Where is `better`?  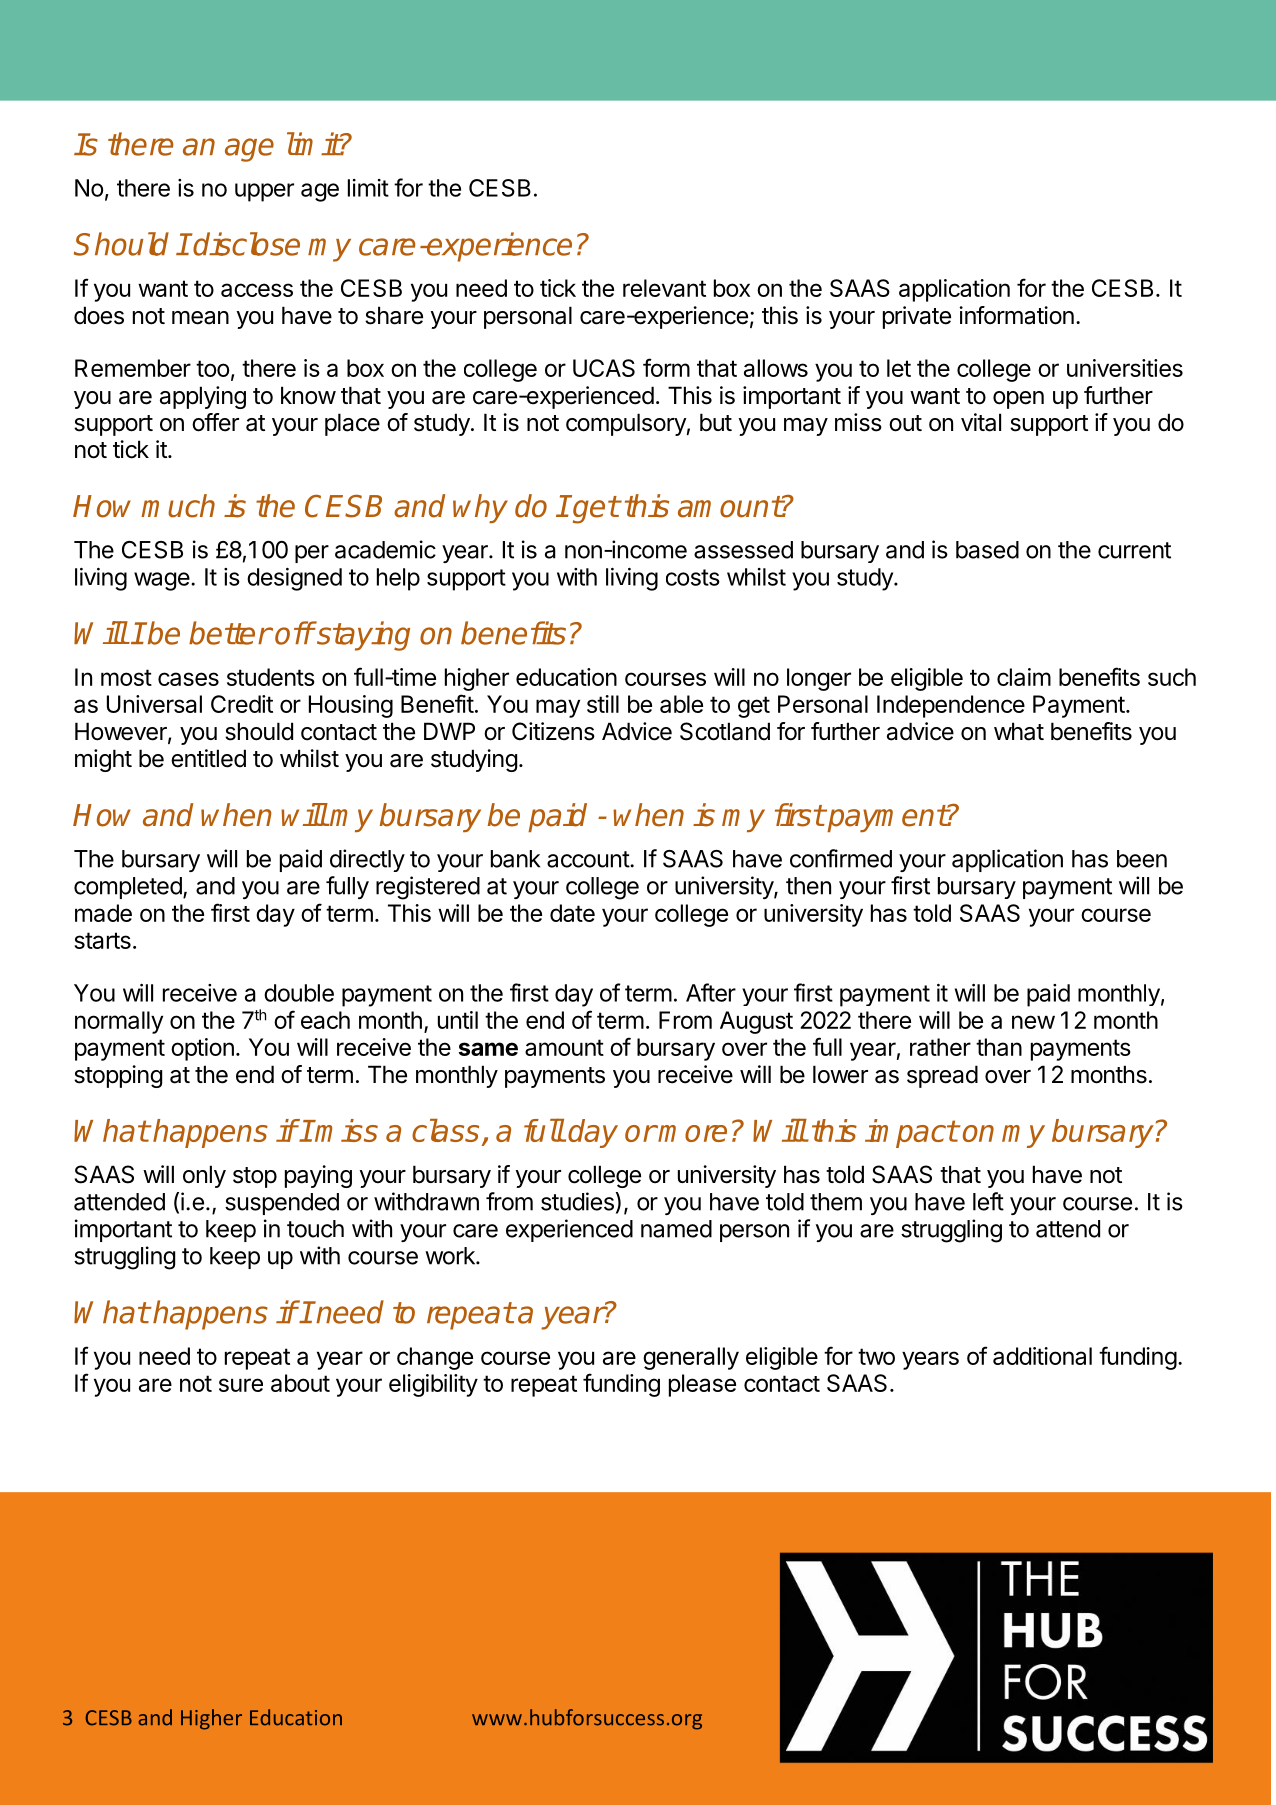 better is located at coordinates (230, 633).
